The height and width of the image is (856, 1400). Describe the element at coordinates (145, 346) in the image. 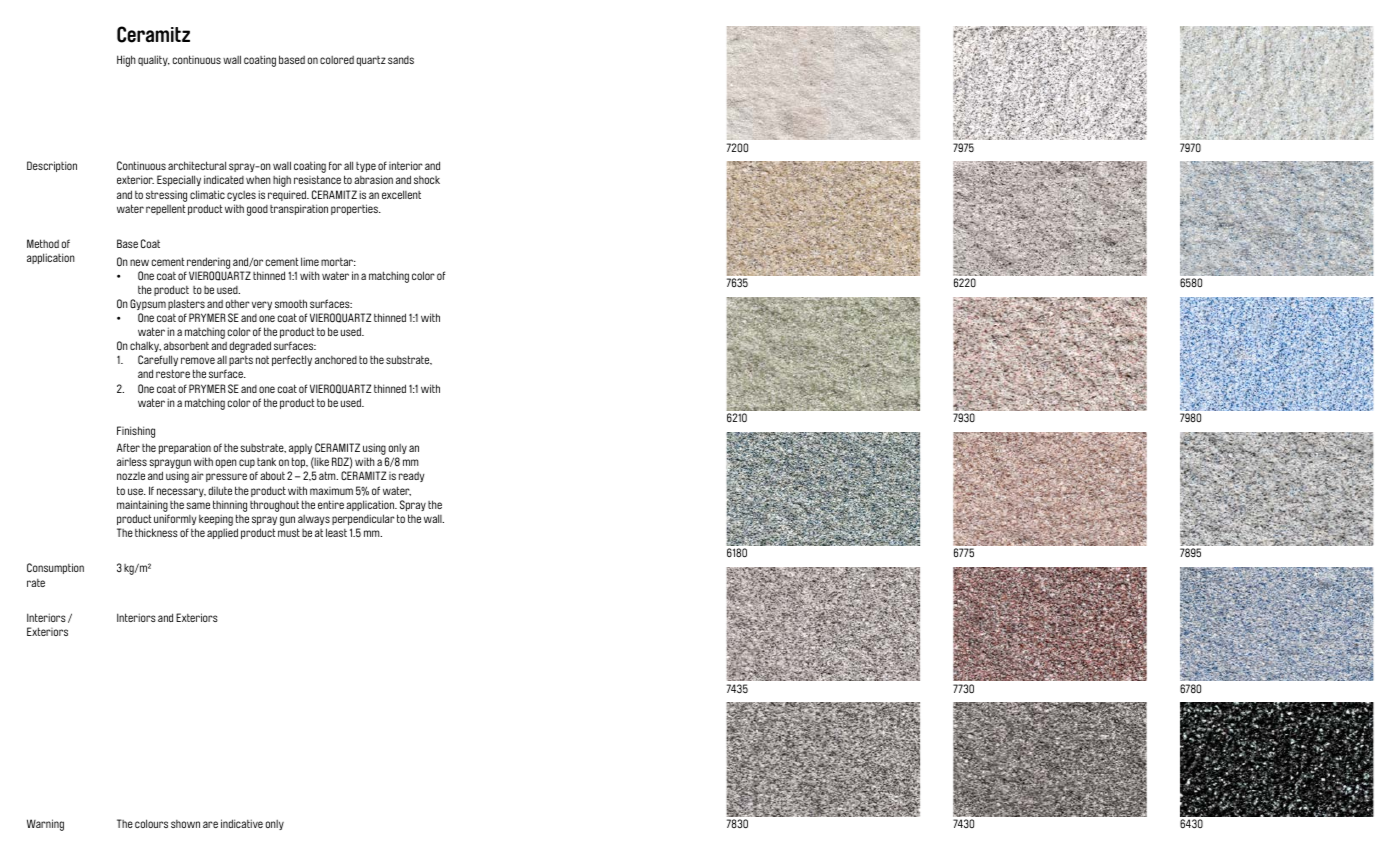

I see `chalky` at that location.
